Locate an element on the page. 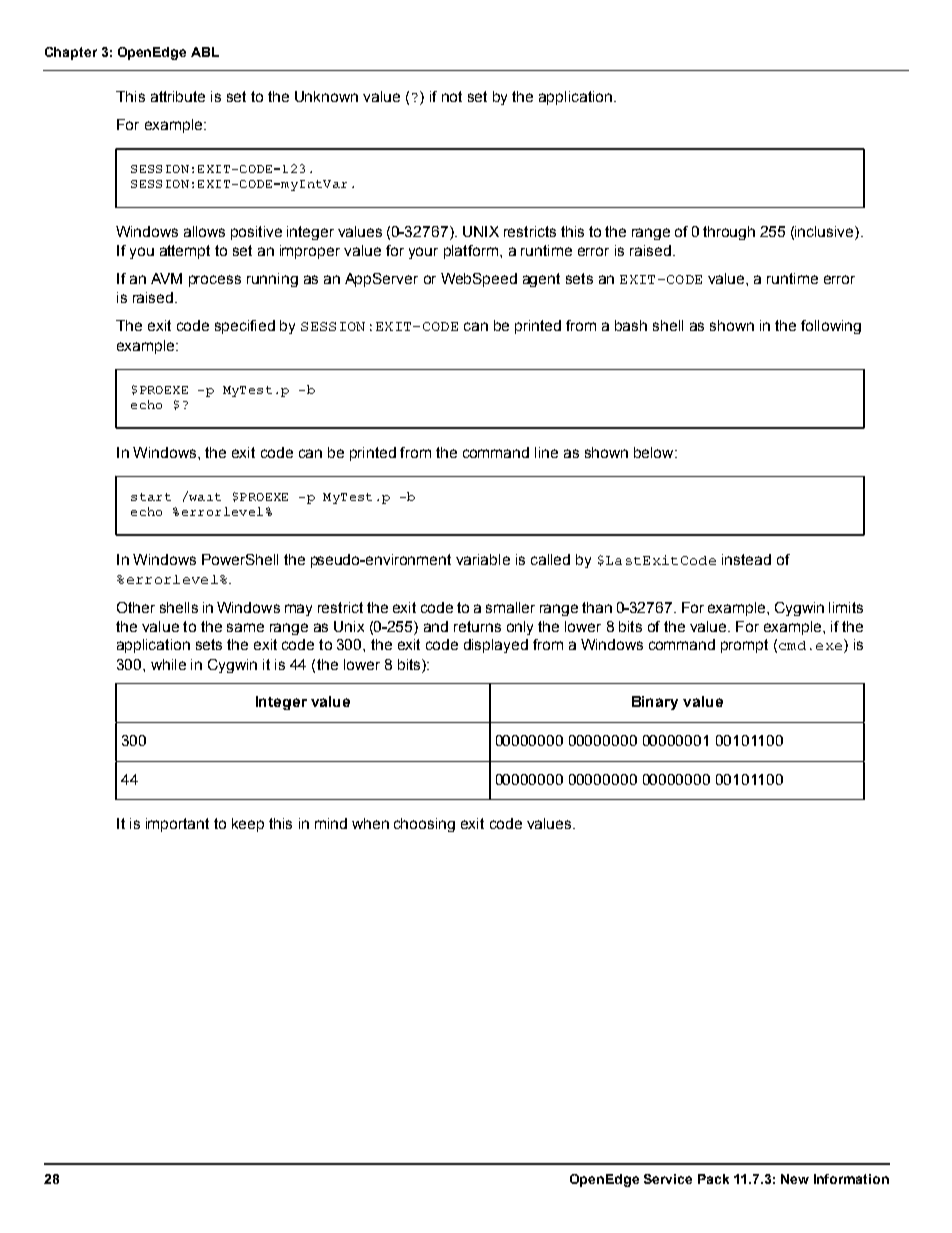 Image resolution: width=952 pixels, height=1233 pixels. Other is located at coordinates (136, 607).
